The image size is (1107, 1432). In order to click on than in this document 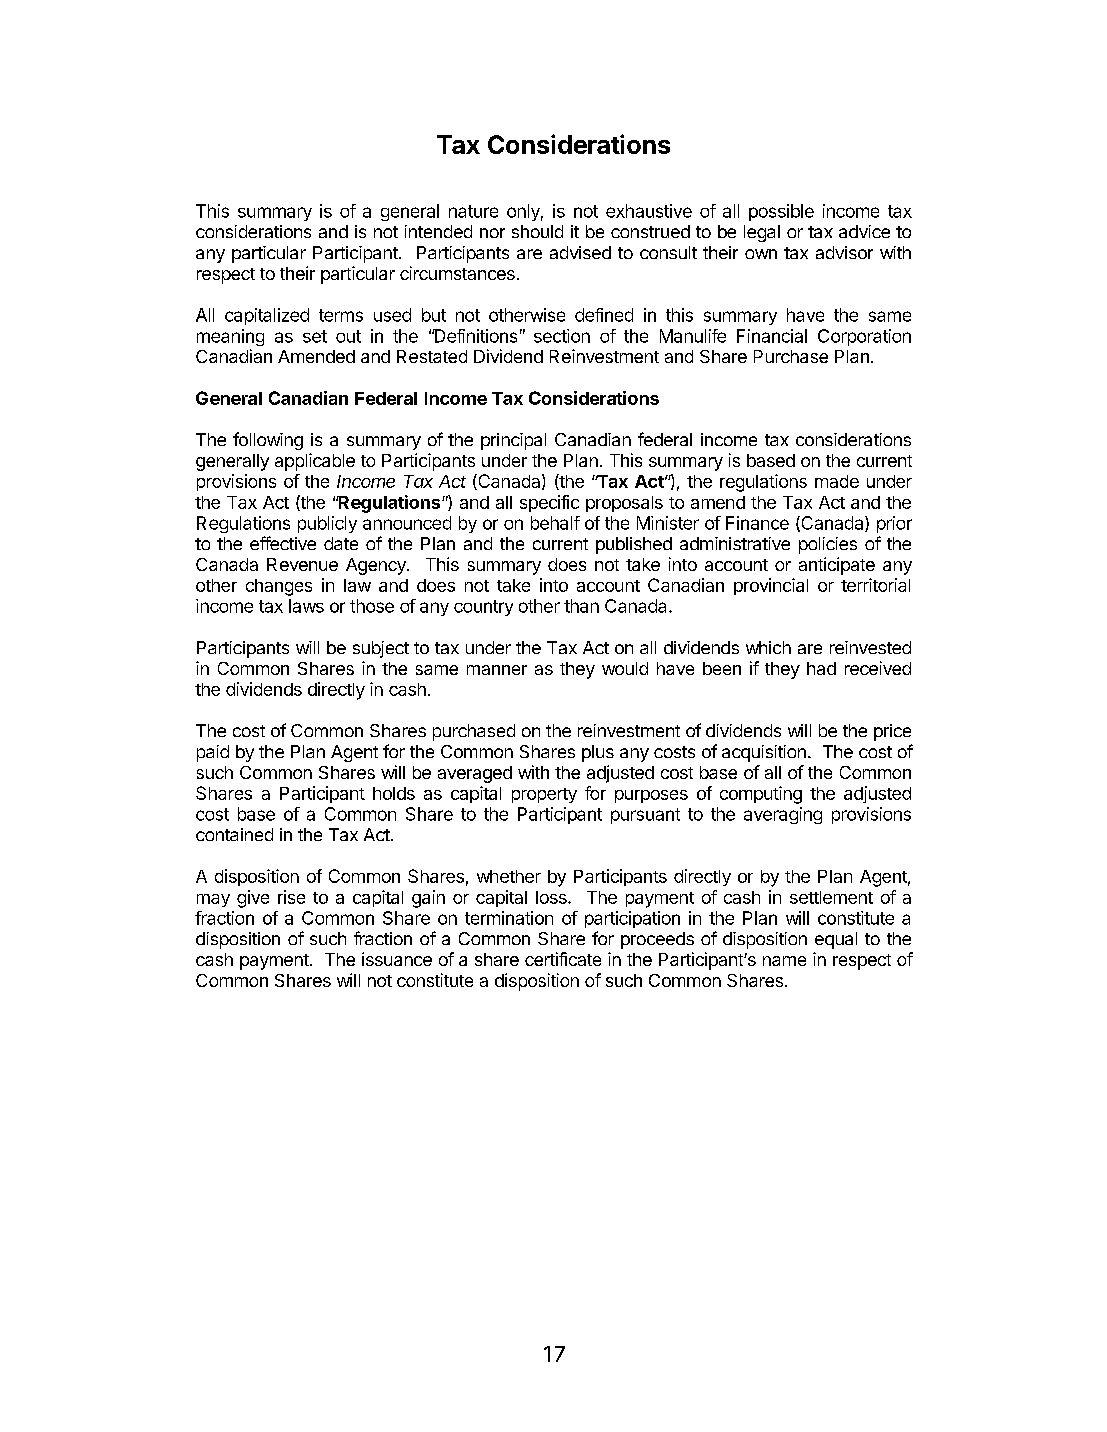, I will do `click(581, 606)`.
